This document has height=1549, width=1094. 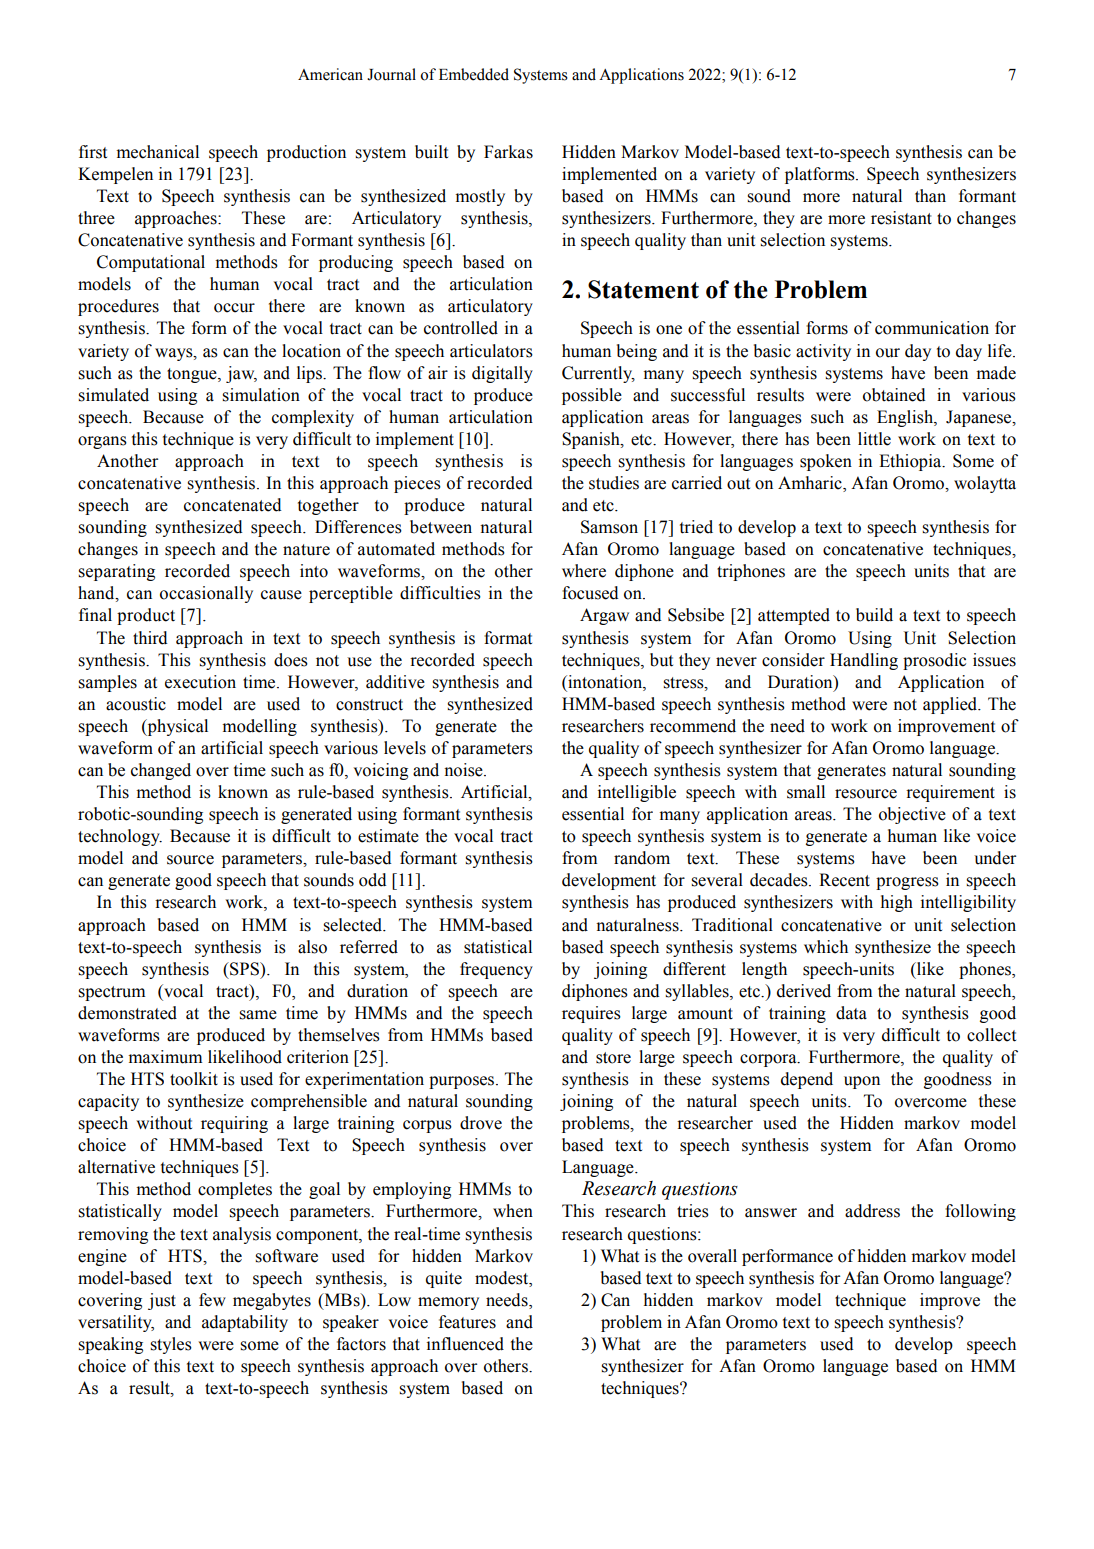 What do you see at coordinates (609, 527) in the document?
I see `Samson` at bounding box center [609, 527].
